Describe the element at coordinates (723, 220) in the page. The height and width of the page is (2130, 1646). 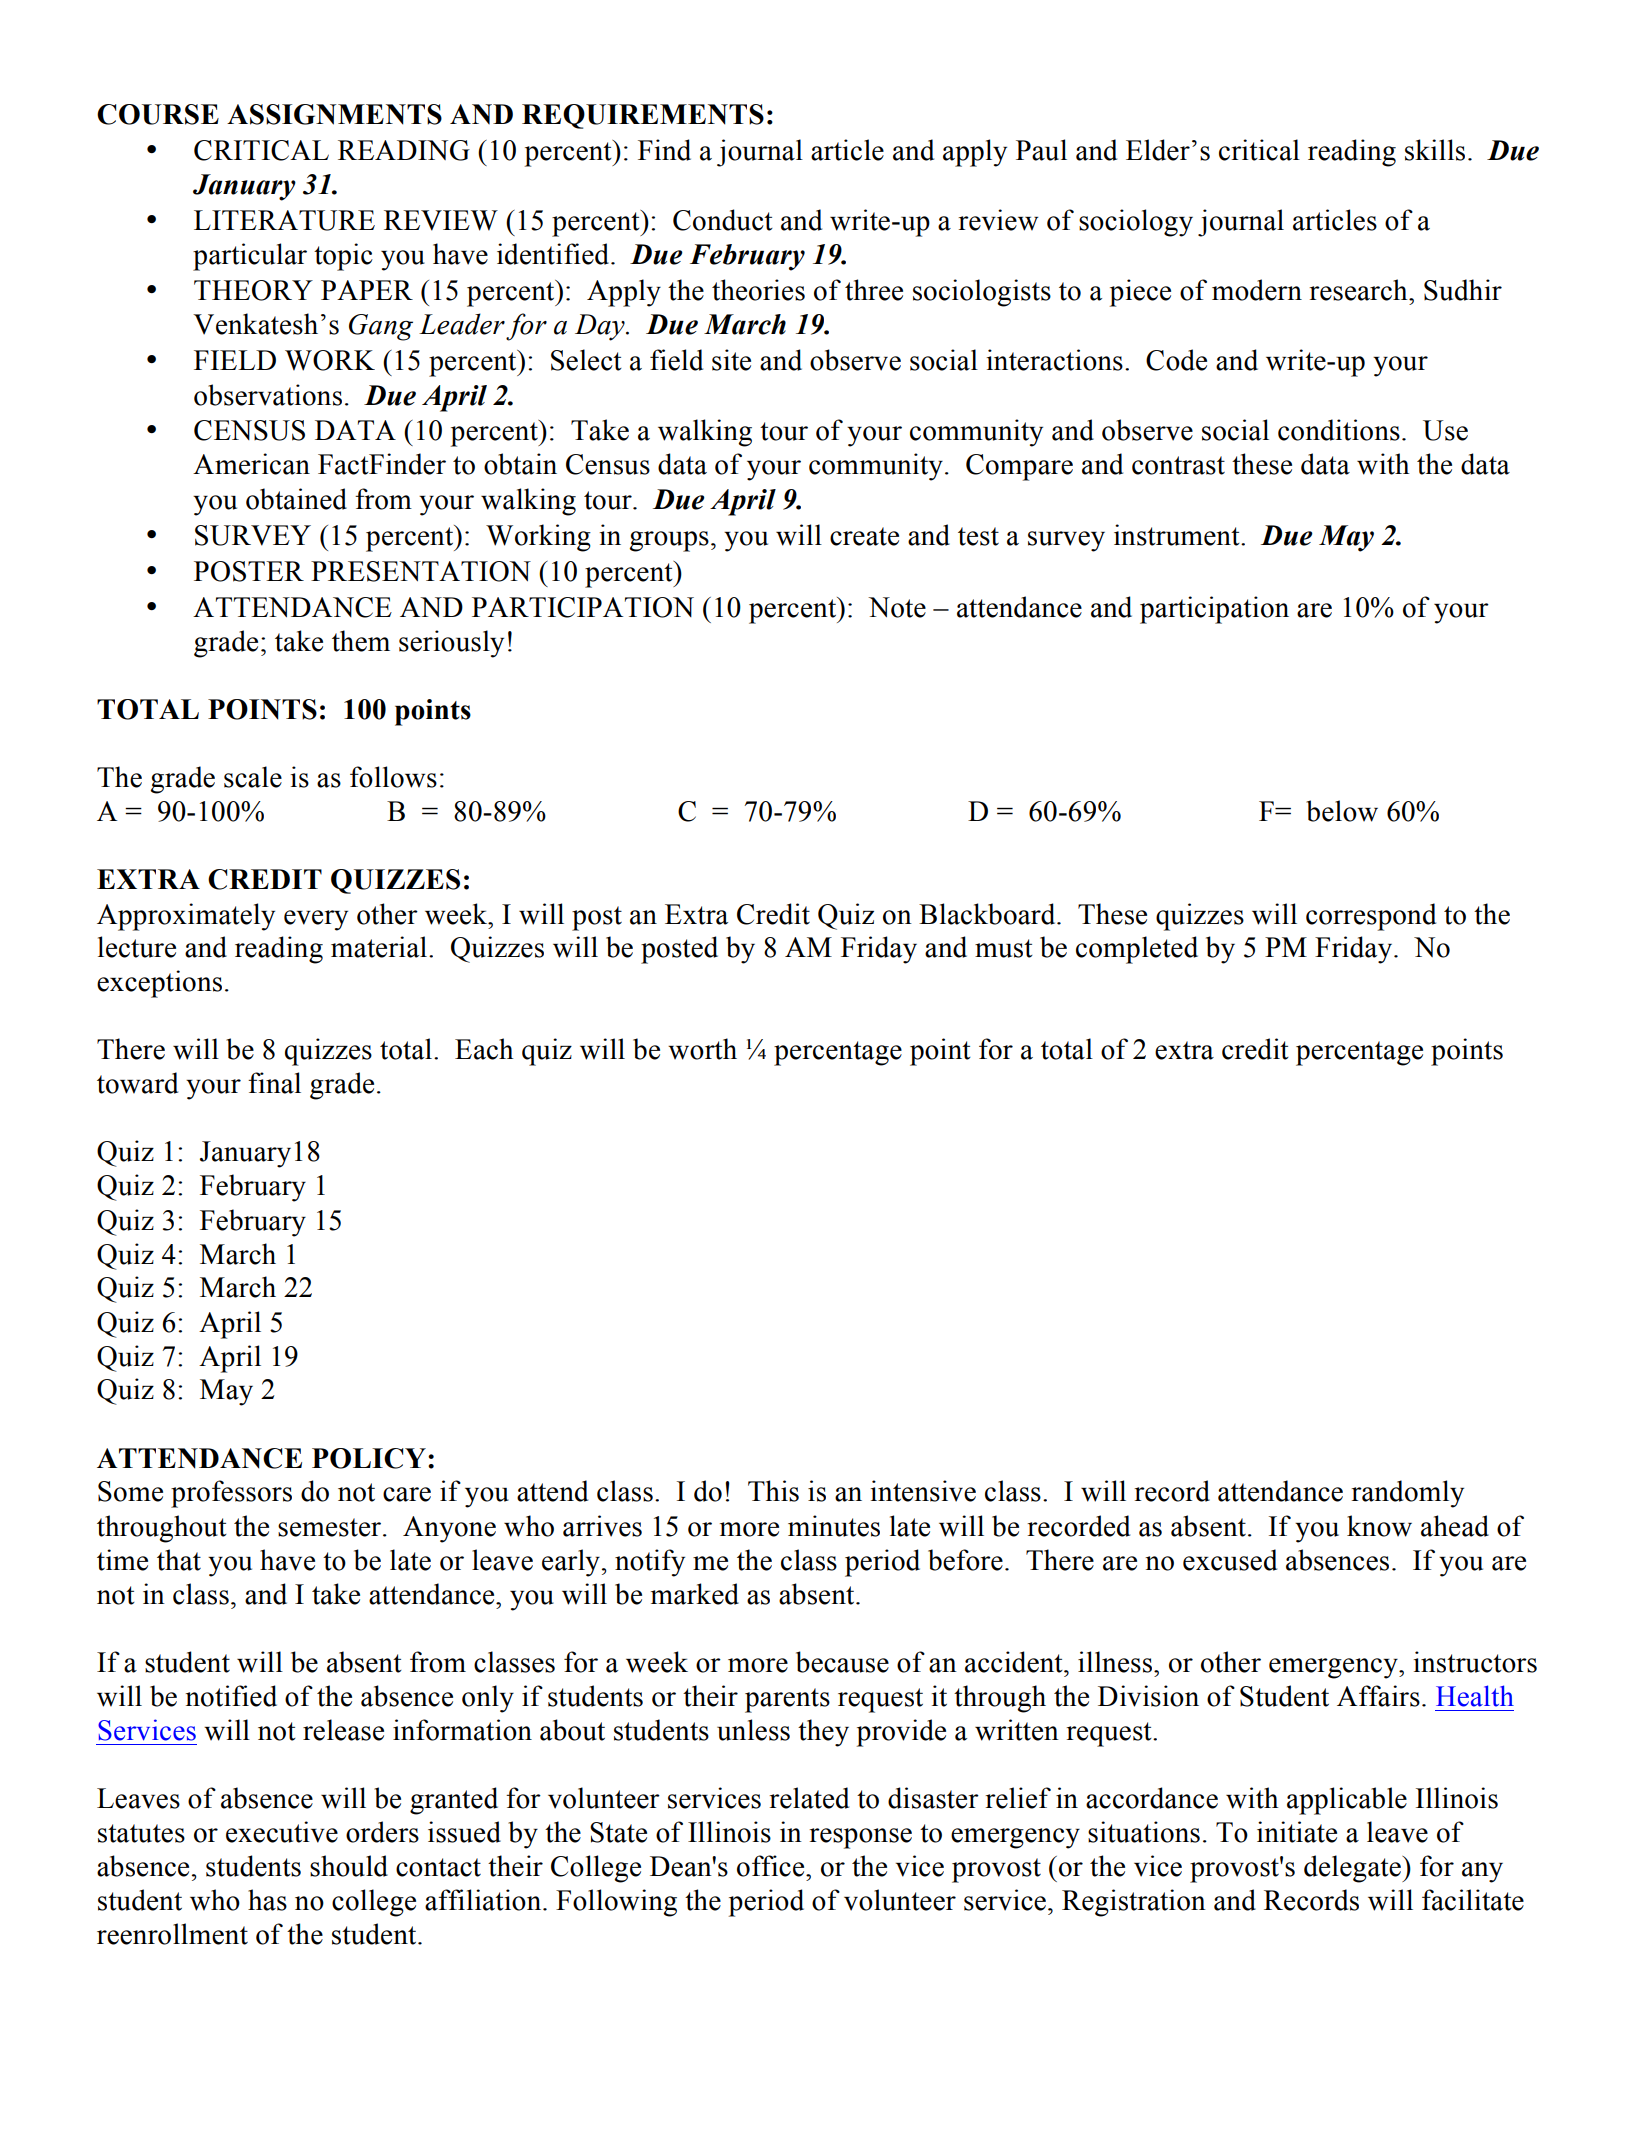
I see `Conduct` at that location.
